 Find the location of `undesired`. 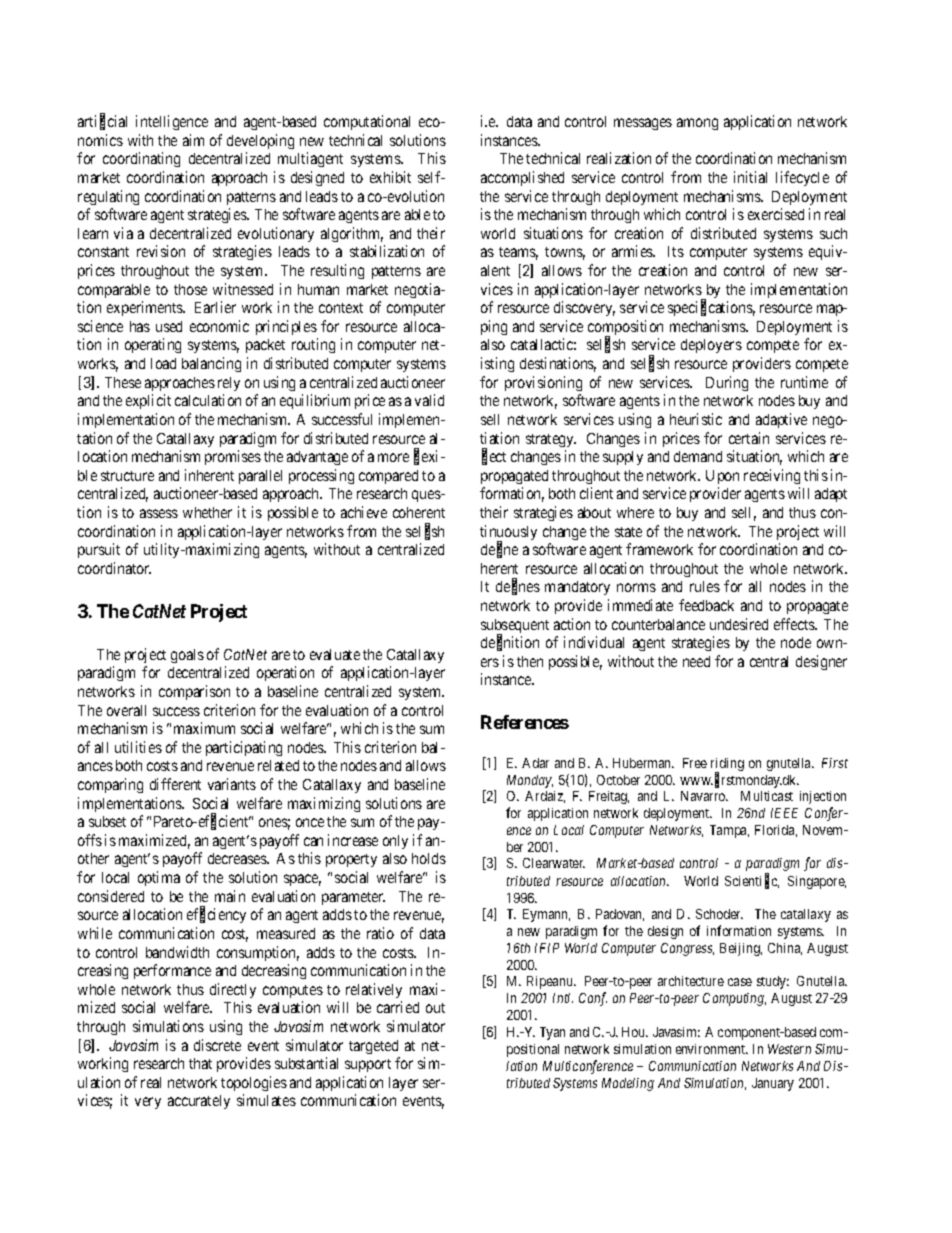

undesired is located at coordinates (739, 624).
